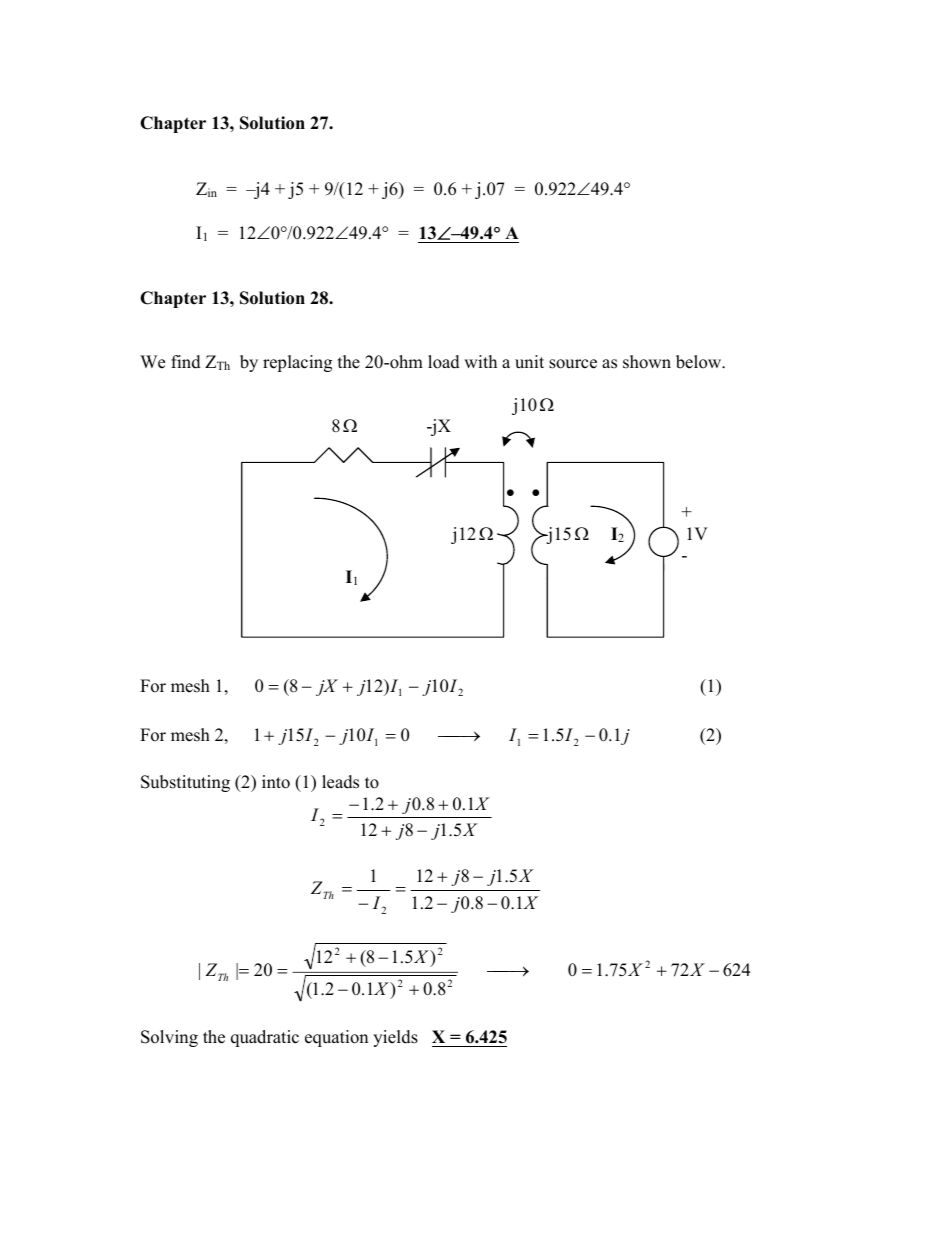  Describe the element at coordinates (276, 782) in the screenshot. I see `into` at that location.
